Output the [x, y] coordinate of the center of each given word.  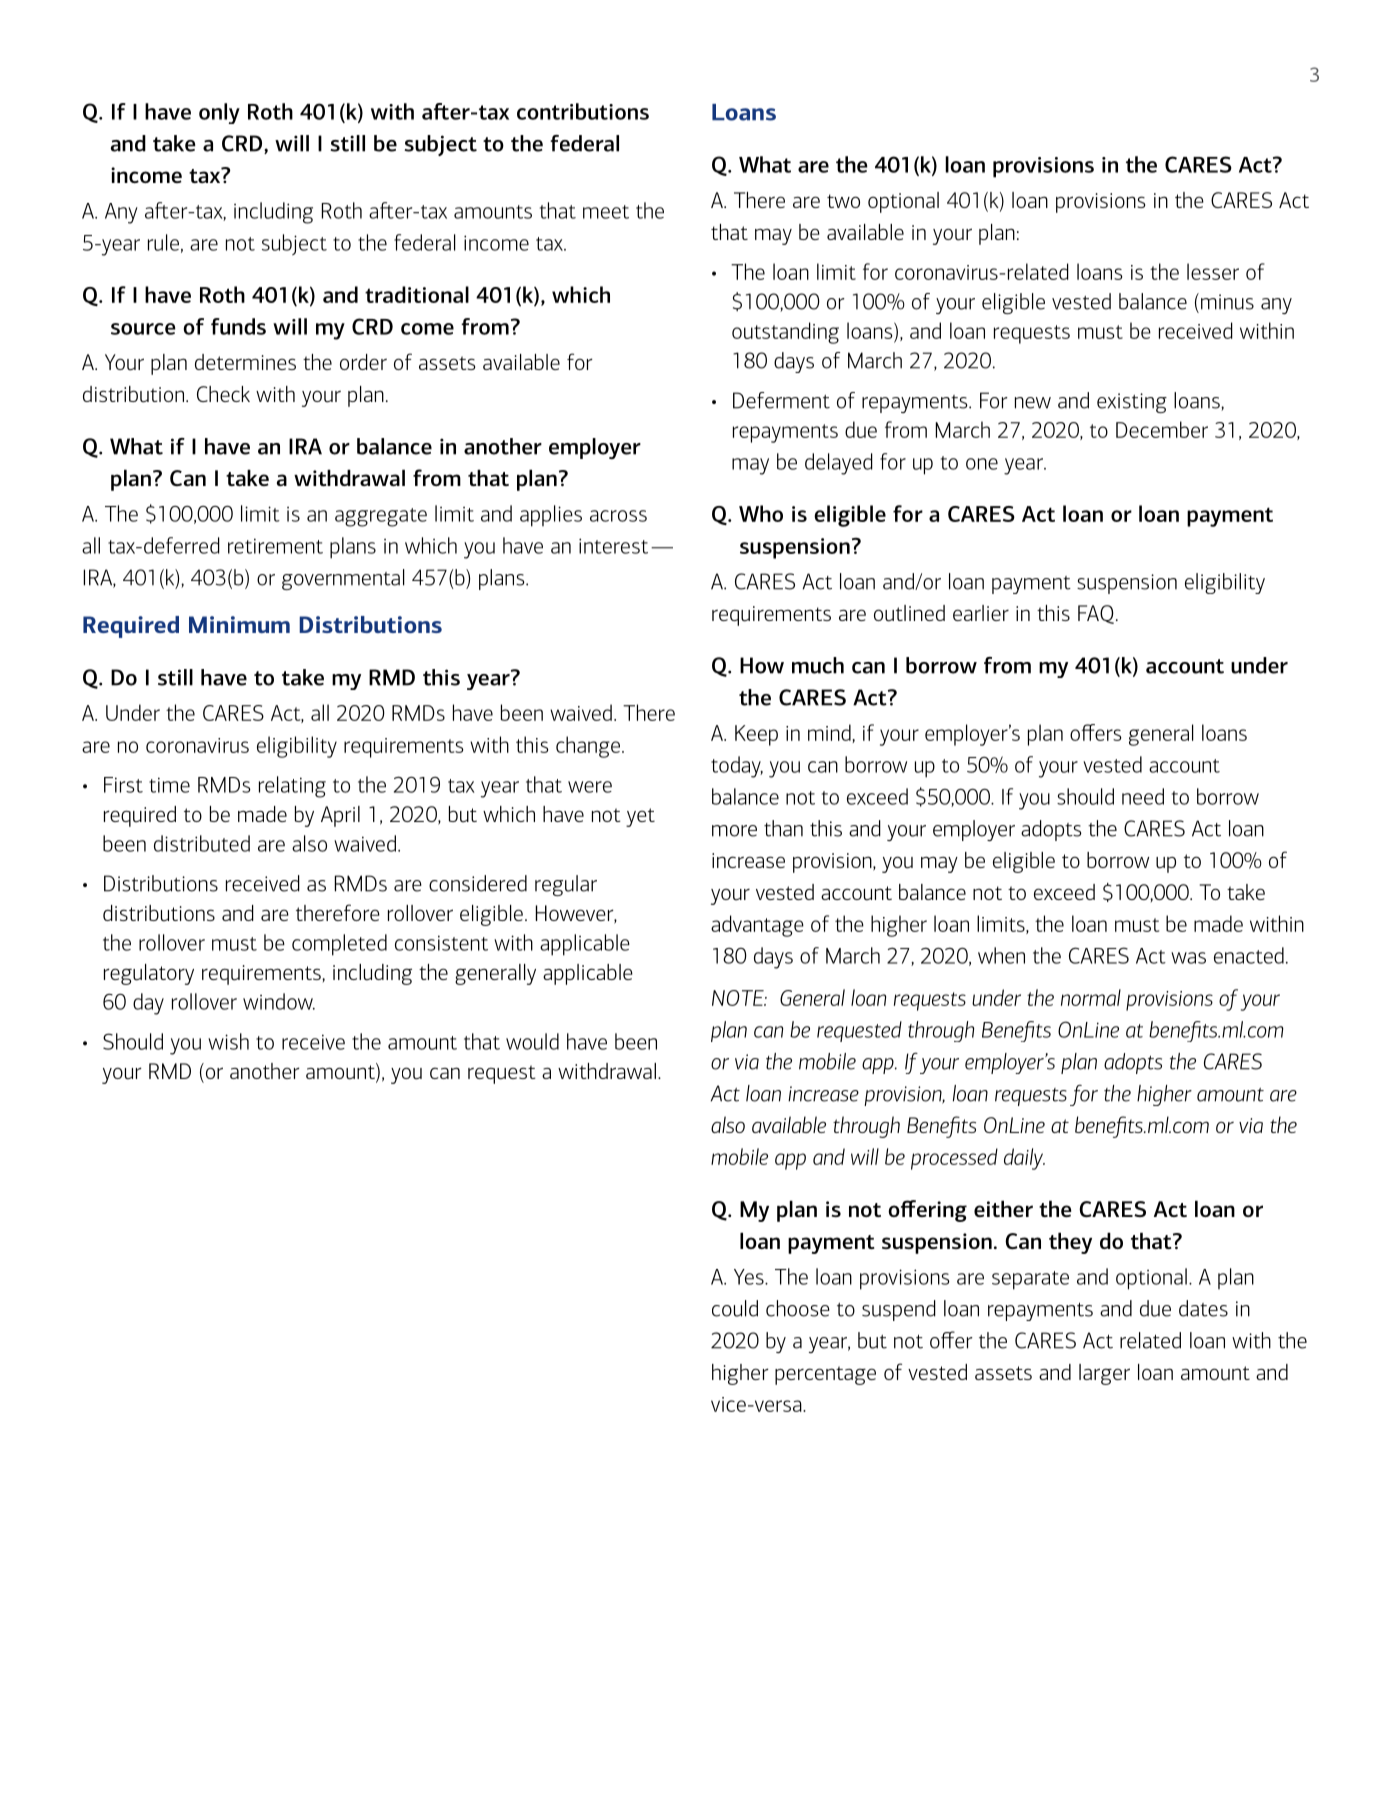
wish [228, 1041]
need [1143, 796]
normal [1091, 997]
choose [798, 1308]
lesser [1213, 271]
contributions [583, 111]
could [735, 1308]
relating [292, 787]
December [1162, 429]
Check [223, 394]
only [219, 113]
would [532, 1041]
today [737, 767]
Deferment [781, 400]
